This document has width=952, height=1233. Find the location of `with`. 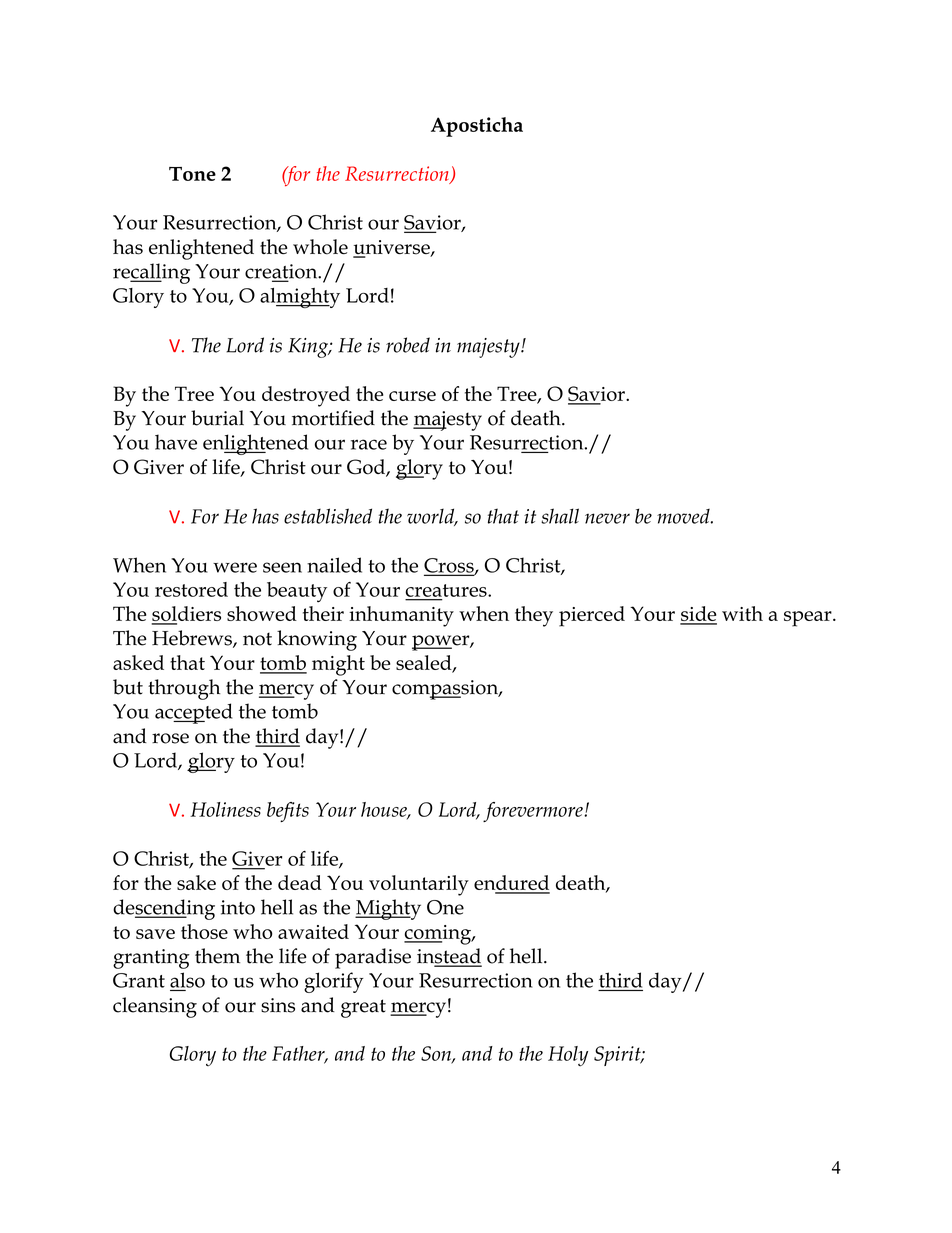

with is located at coordinates (742, 613).
